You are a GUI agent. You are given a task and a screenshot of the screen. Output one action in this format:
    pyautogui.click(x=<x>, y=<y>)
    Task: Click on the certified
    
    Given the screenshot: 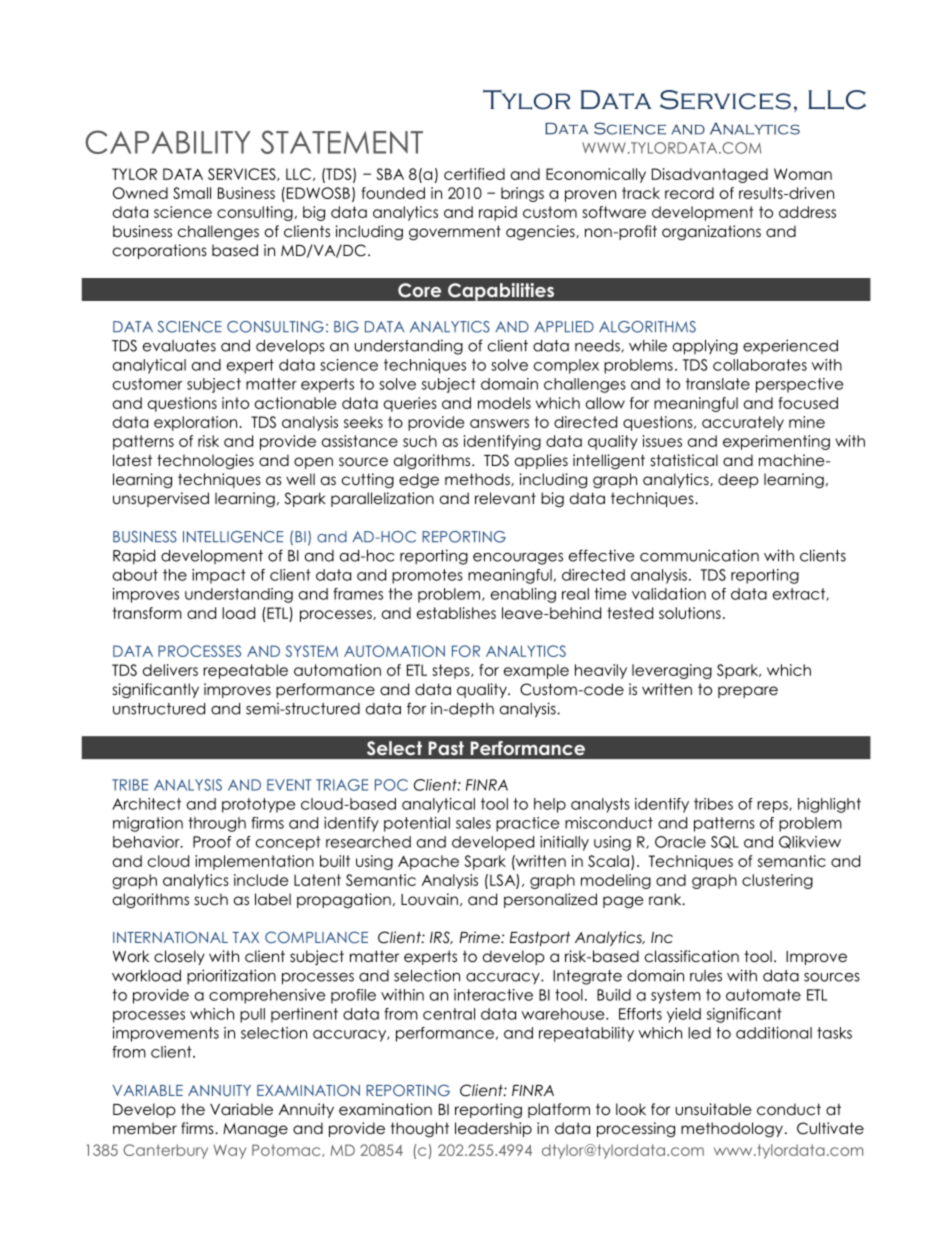 What is the action you would take?
    pyautogui.click(x=474, y=174)
